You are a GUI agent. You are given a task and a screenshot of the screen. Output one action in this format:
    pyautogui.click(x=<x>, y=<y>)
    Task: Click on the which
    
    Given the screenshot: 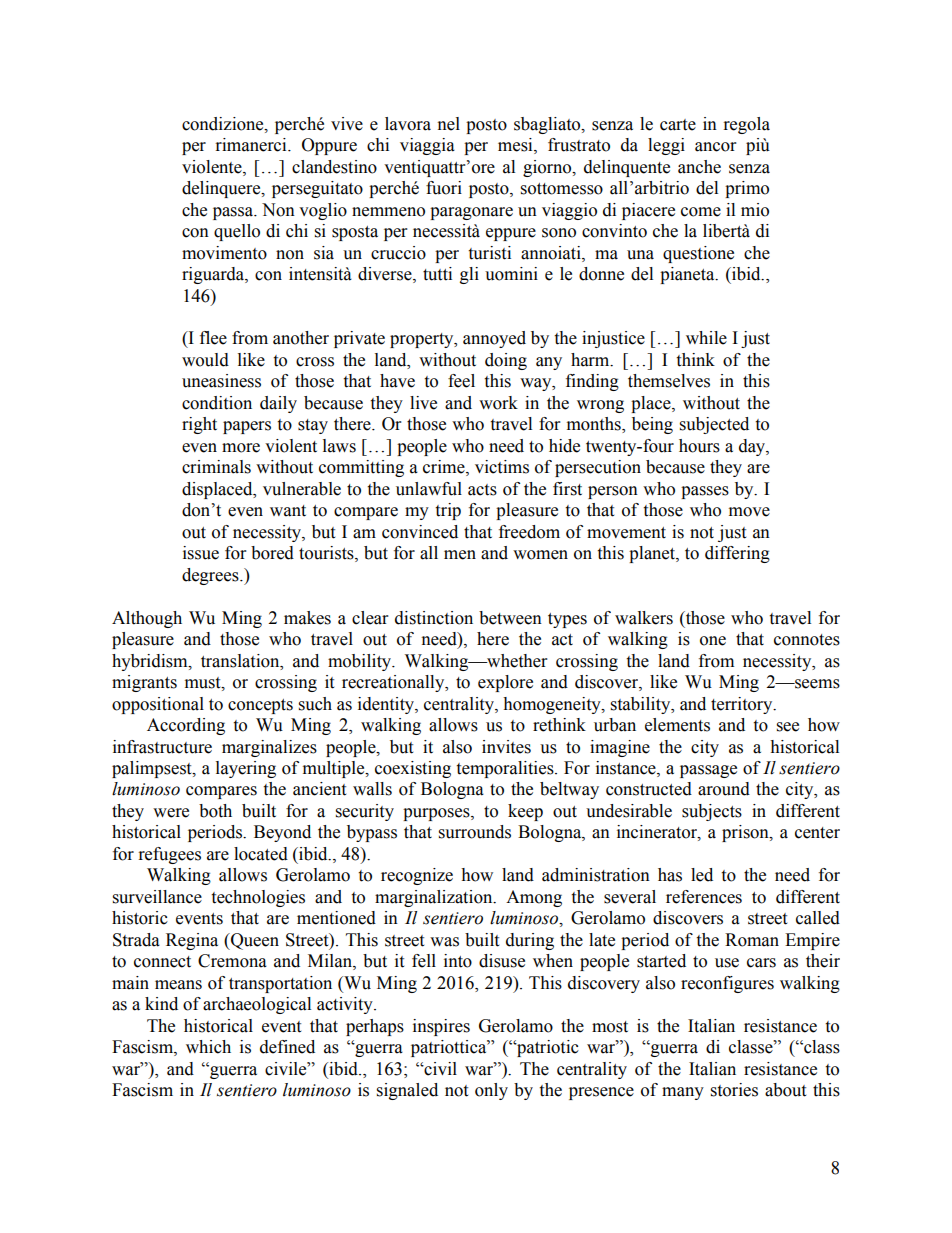 What is the action you would take?
    pyautogui.click(x=208, y=1047)
